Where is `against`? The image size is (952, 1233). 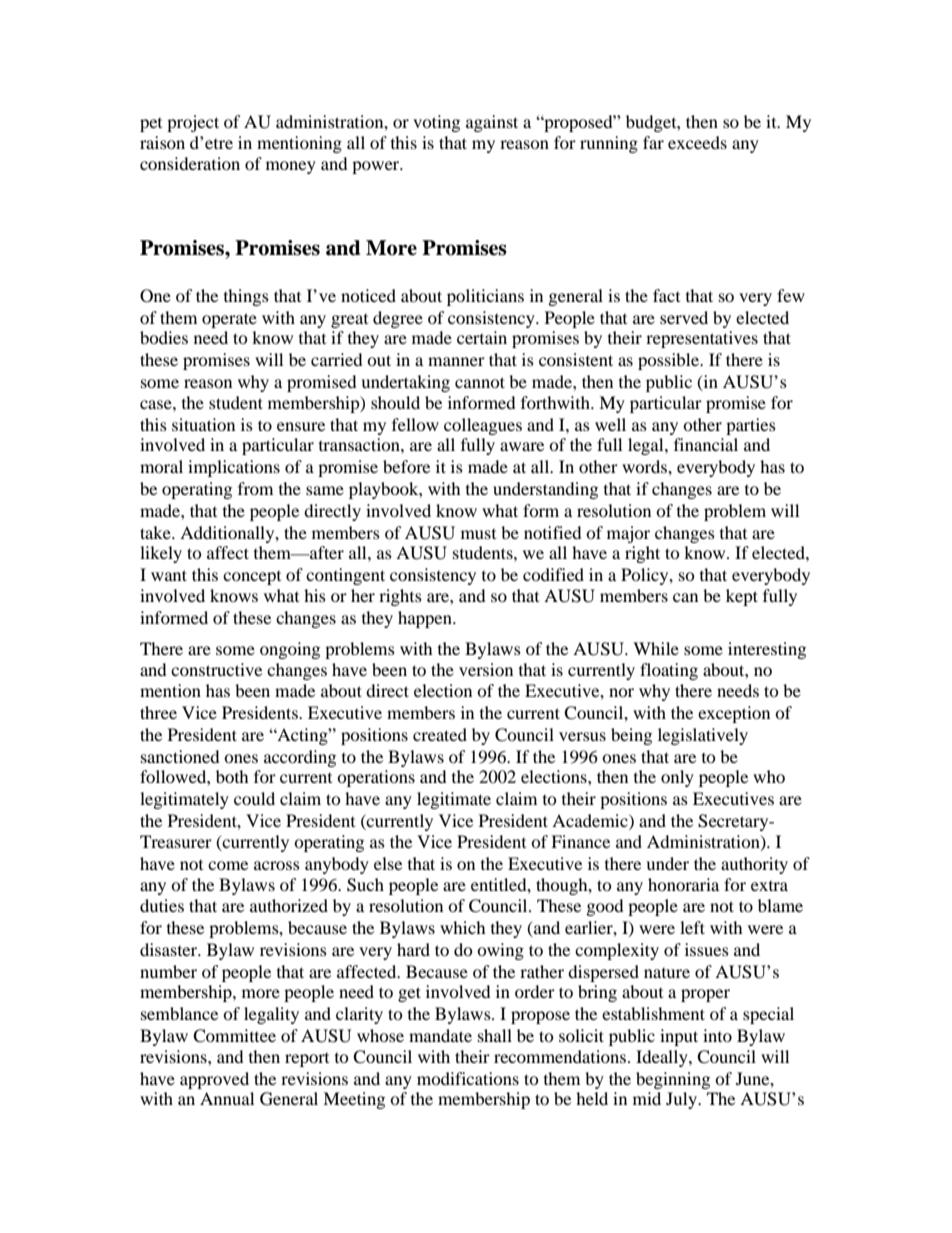
against is located at coordinates (492, 123).
